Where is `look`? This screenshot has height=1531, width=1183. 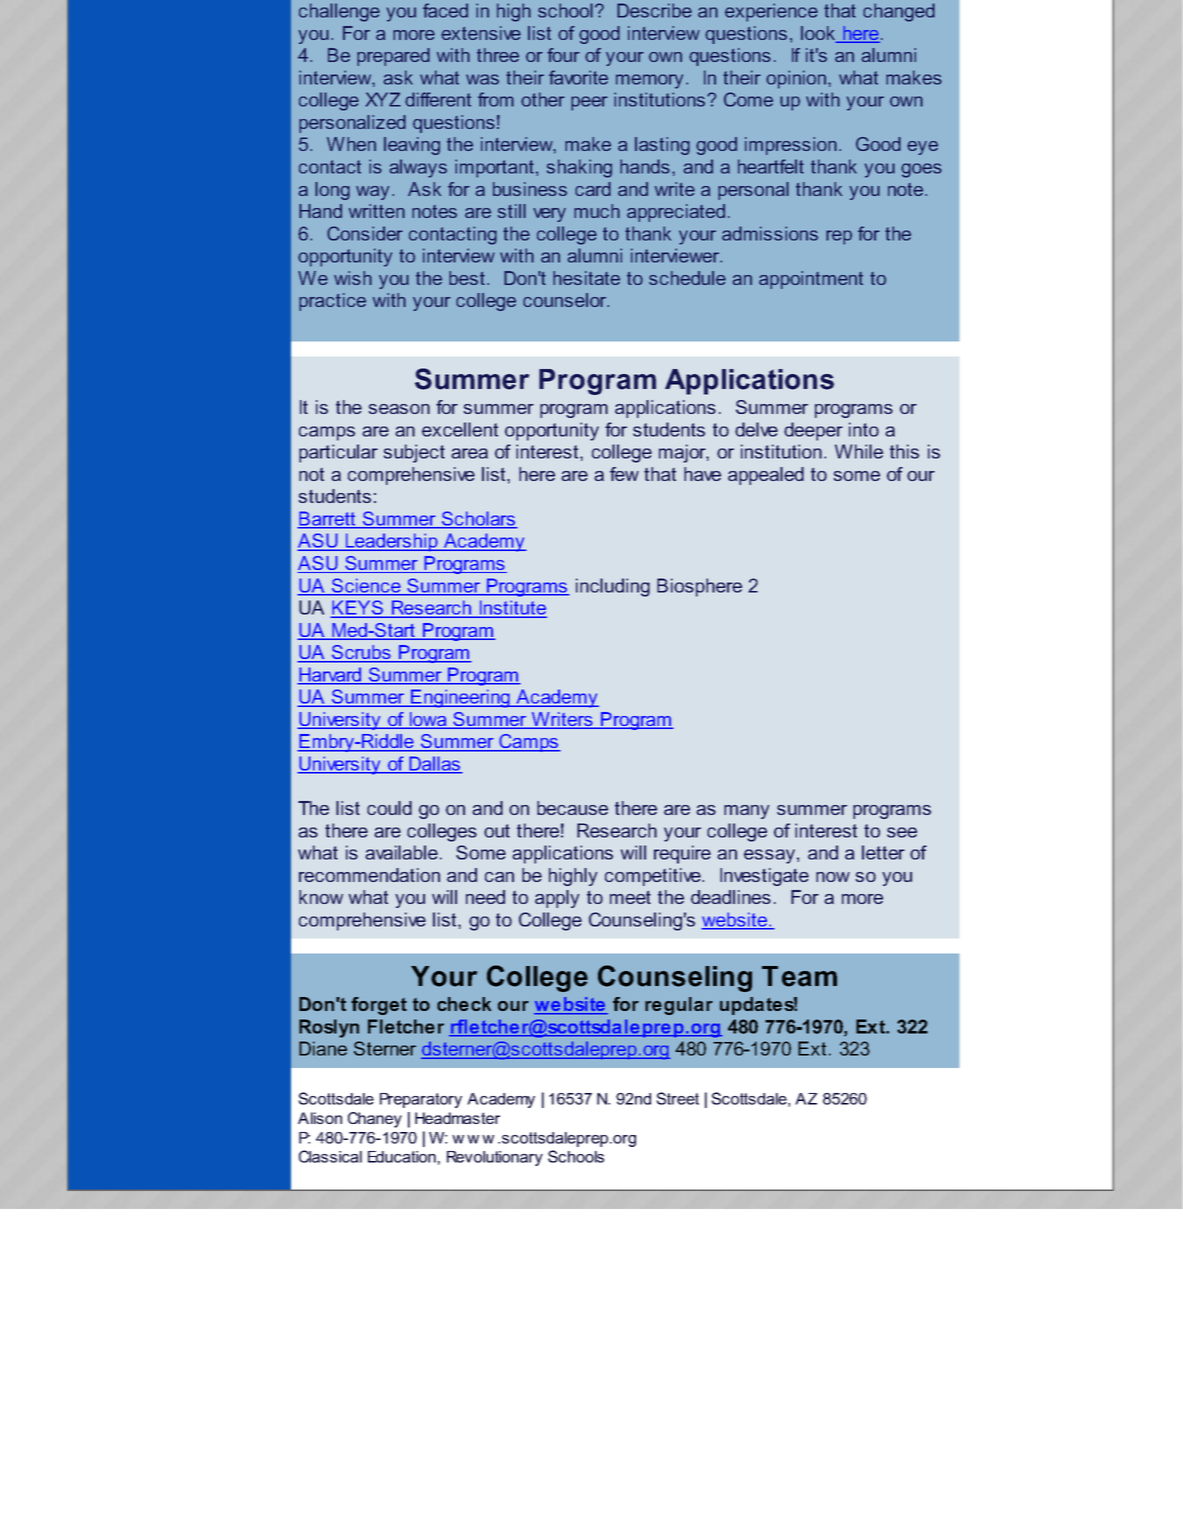
look is located at coordinates (819, 34).
